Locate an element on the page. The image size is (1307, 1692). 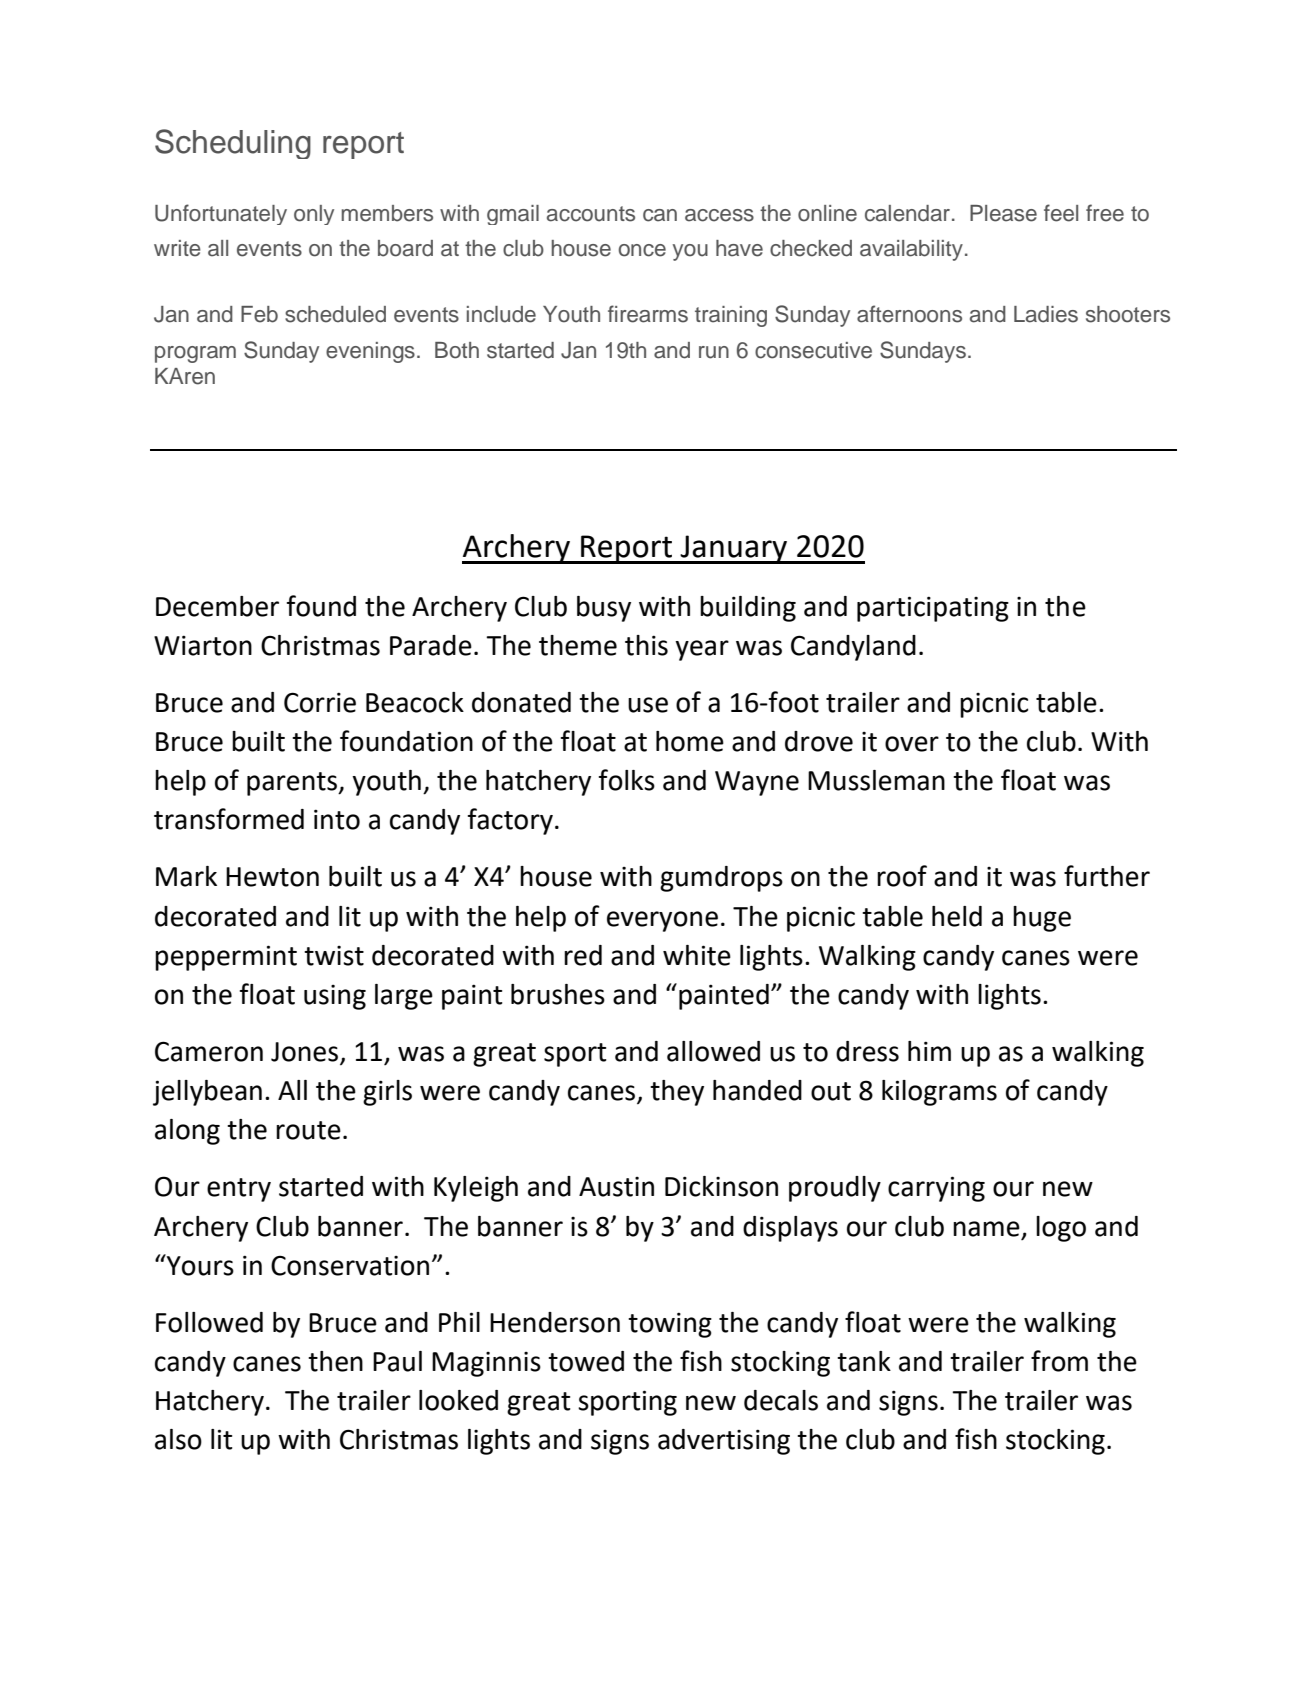
parents is located at coordinates (293, 784).
